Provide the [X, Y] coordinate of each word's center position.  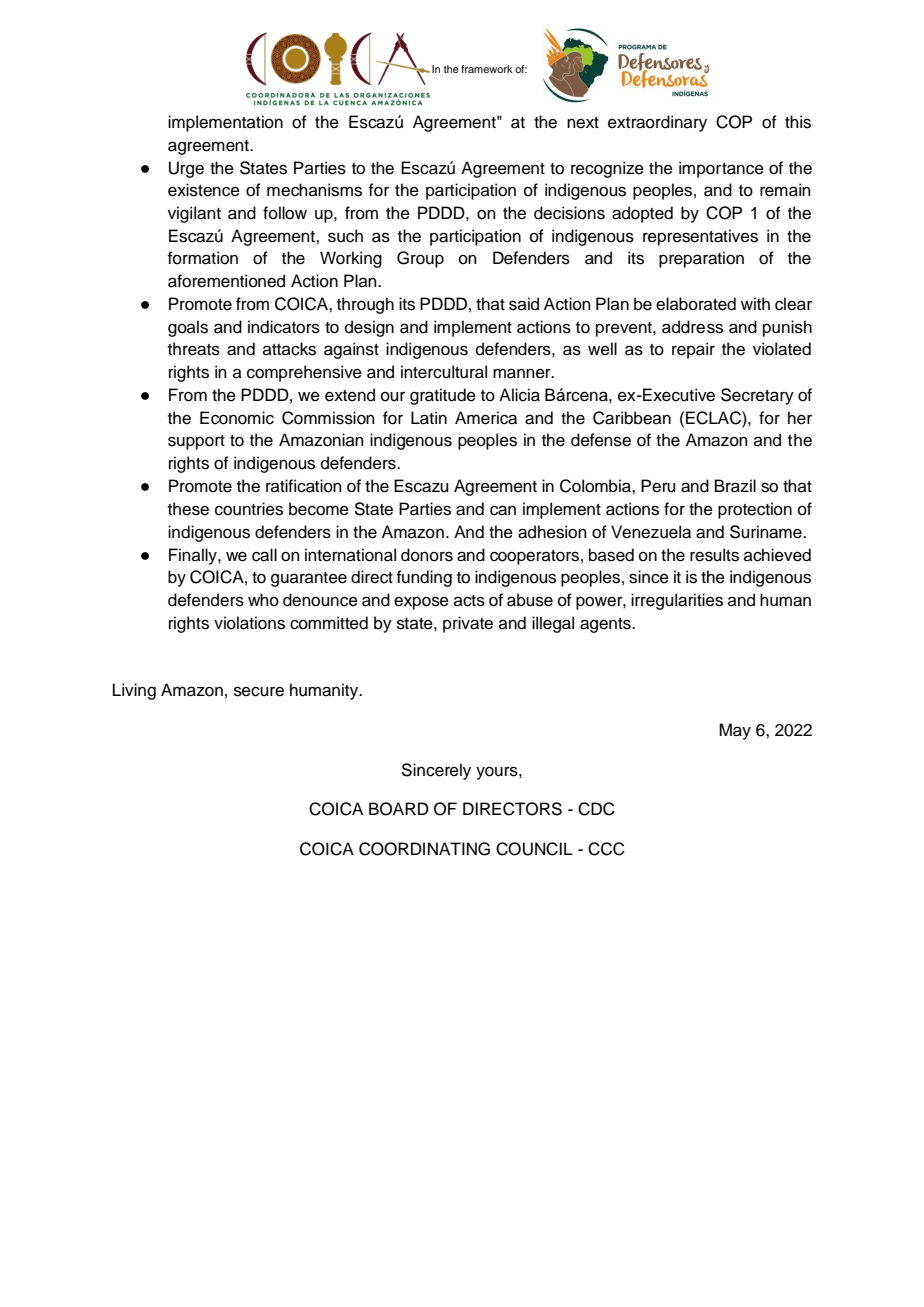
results [714, 555]
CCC [606, 849]
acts [469, 601]
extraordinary [657, 123]
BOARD [399, 809]
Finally [194, 556]
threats [194, 349]
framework [487, 69]
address [692, 327]
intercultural [444, 372]
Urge [186, 169]
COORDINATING [424, 849]
